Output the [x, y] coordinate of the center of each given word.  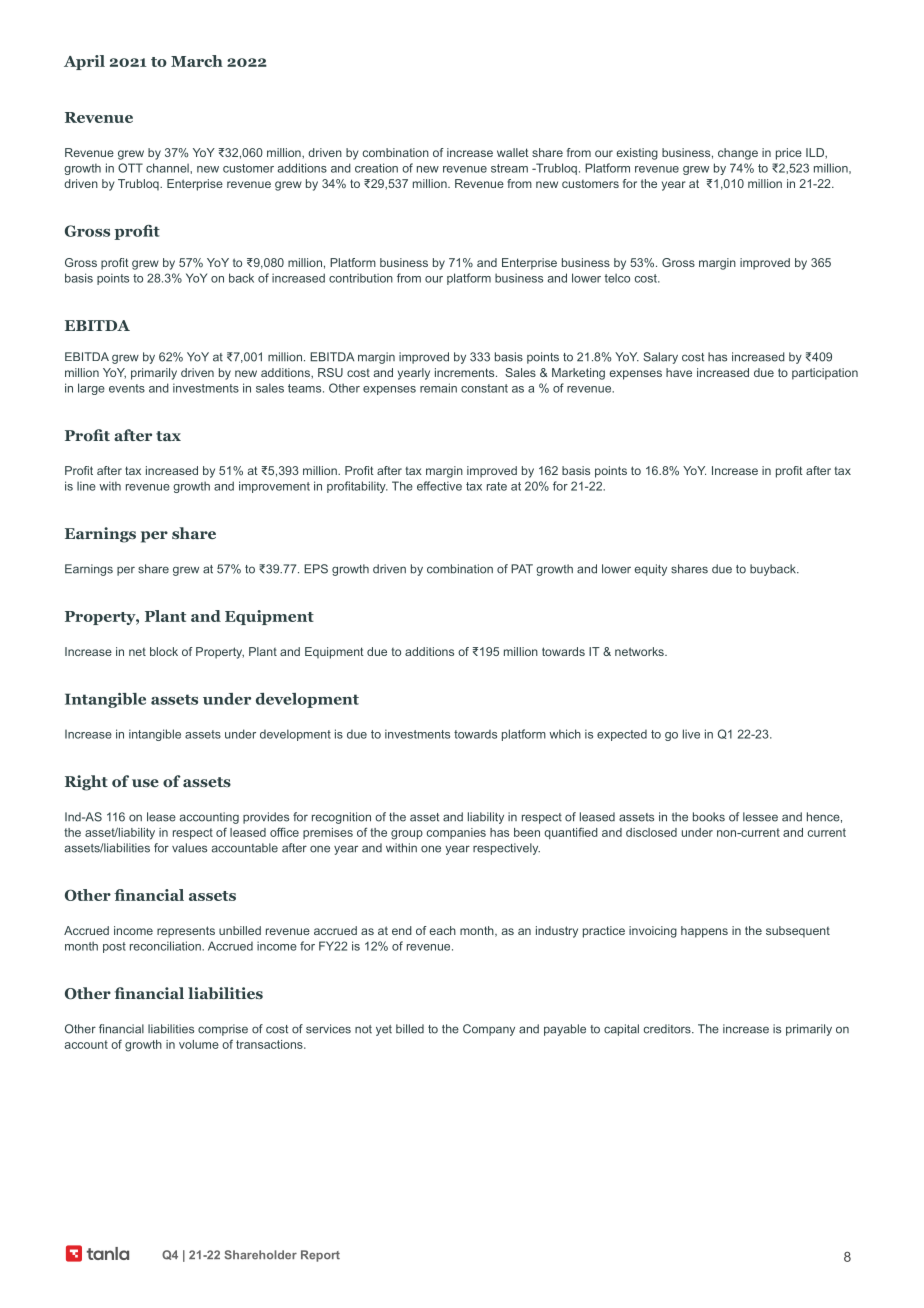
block [164, 651]
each [442, 930]
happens [704, 932]
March [197, 61]
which [565, 734]
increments [466, 372]
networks [640, 651]
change [738, 154]
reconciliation [166, 946]
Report [320, 1256]
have [679, 372]
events [127, 388]
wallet [513, 152]
